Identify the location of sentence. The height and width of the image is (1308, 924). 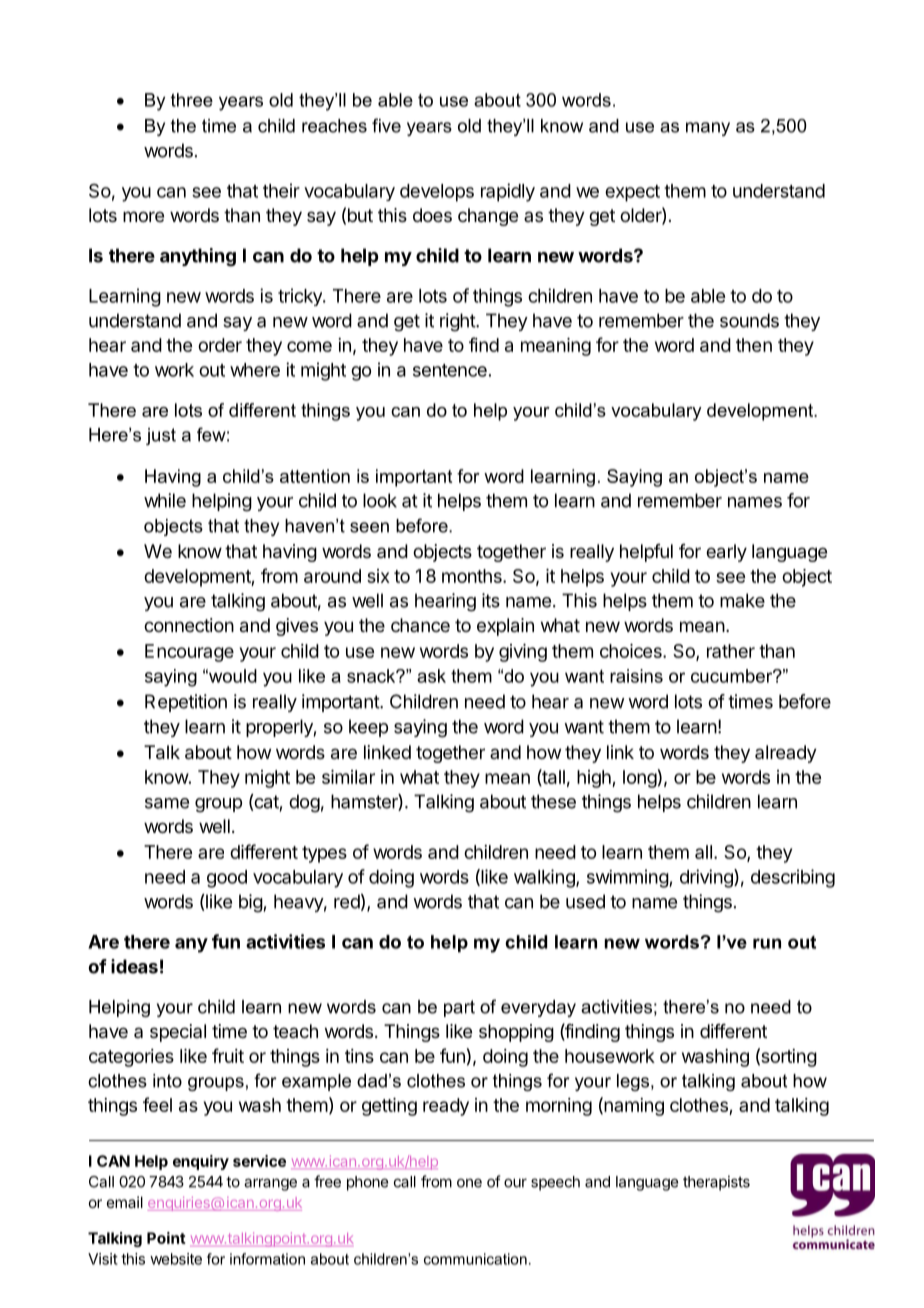
(450, 370).
